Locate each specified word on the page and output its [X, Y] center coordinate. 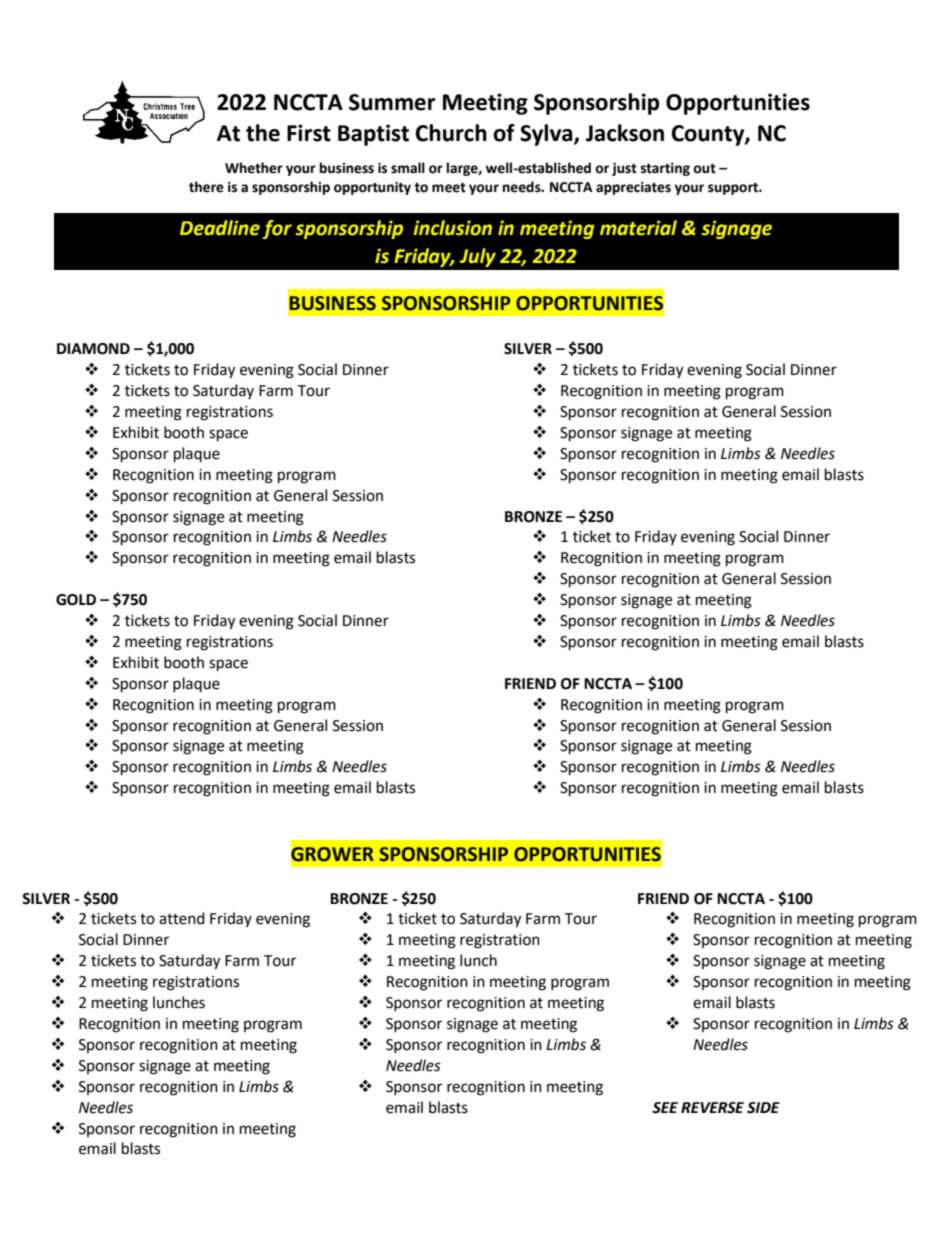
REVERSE [712, 1108]
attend [182, 918]
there [206, 187]
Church [451, 133]
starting [665, 169]
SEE [665, 1108]
